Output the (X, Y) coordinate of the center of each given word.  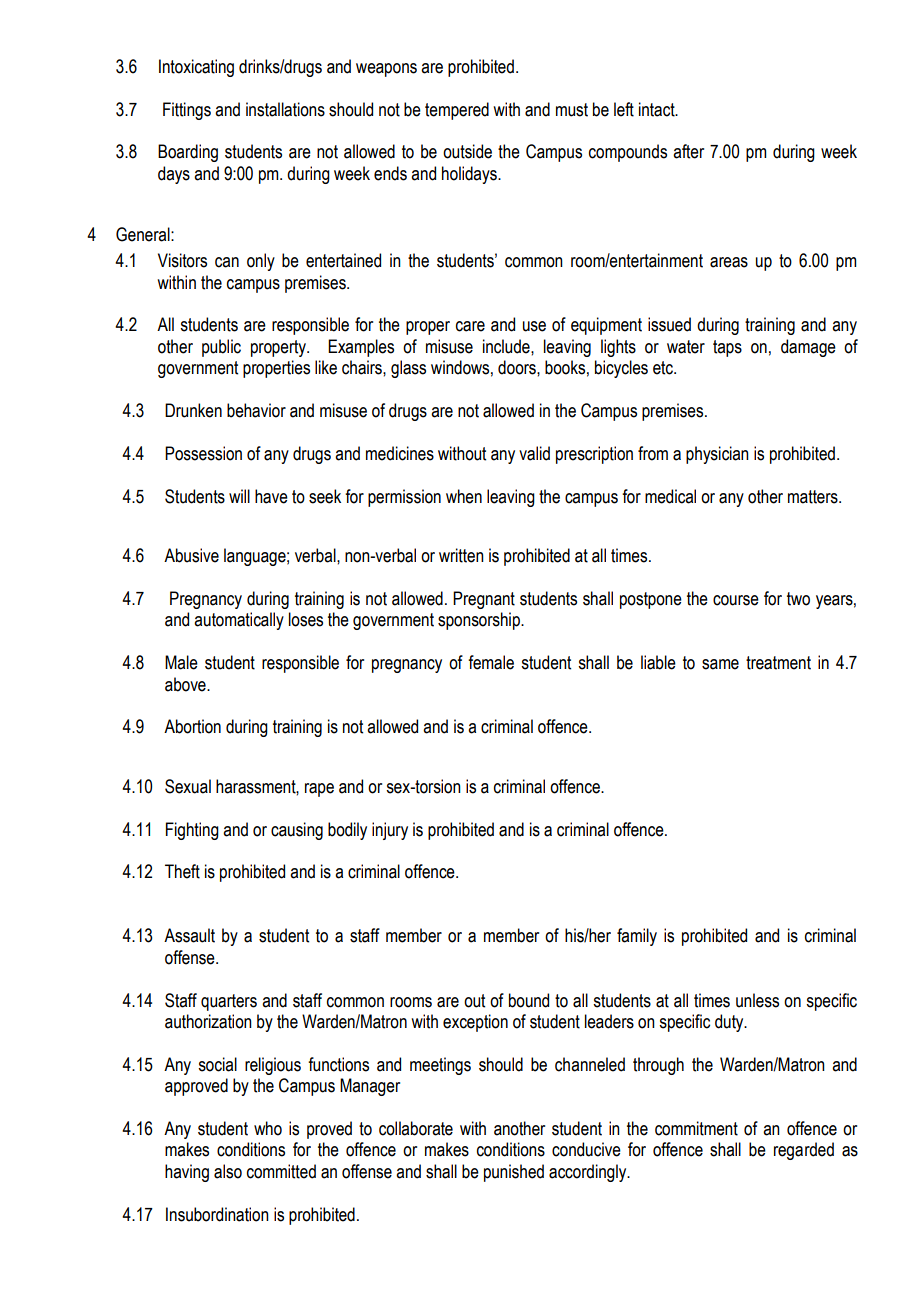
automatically (239, 621)
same (720, 664)
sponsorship (480, 621)
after (688, 151)
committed (281, 1171)
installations (285, 109)
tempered (457, 111)
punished (514, 1173)
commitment (696, 1128)
